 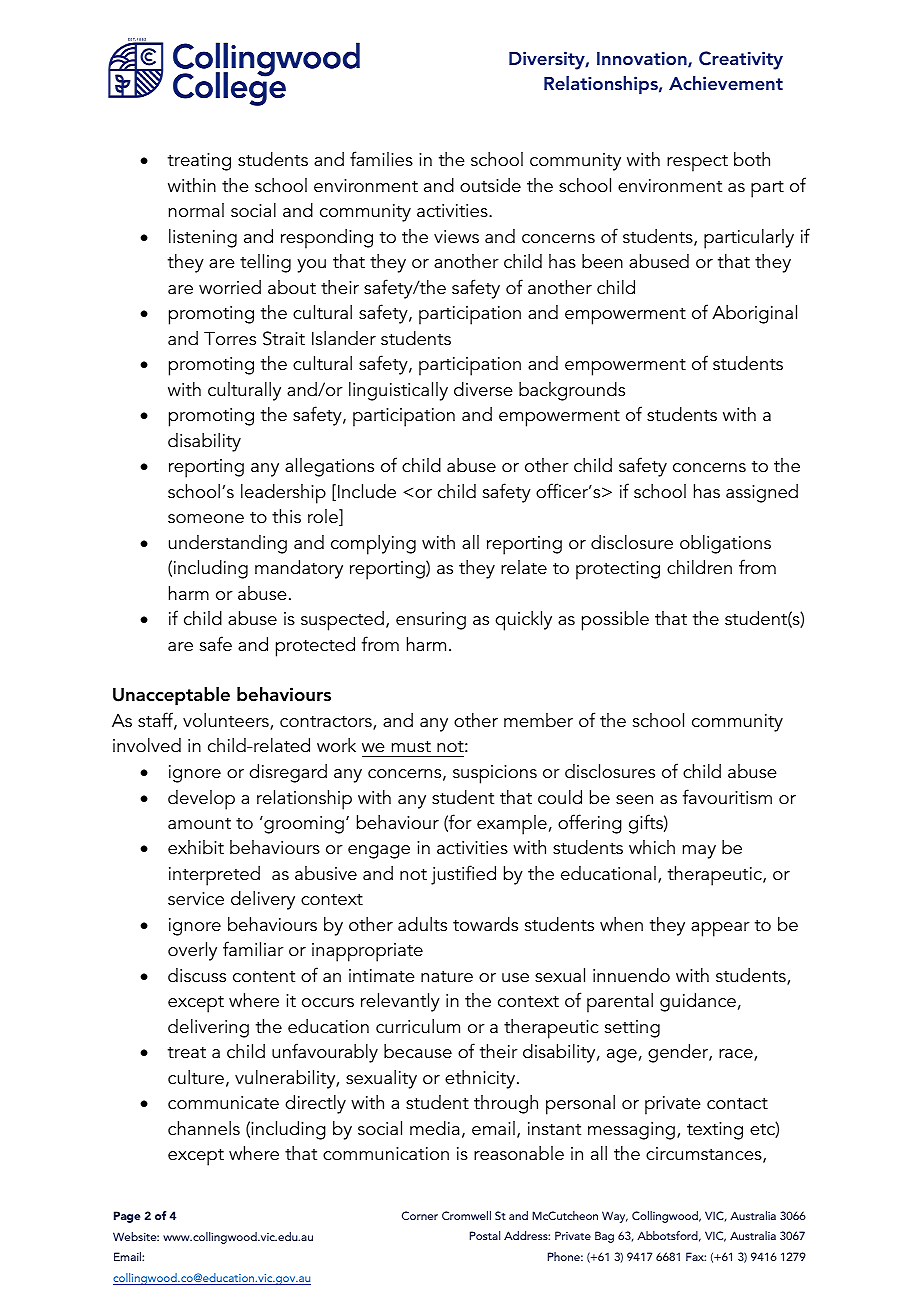 I want to click on service, so click(x=196, y=899).
